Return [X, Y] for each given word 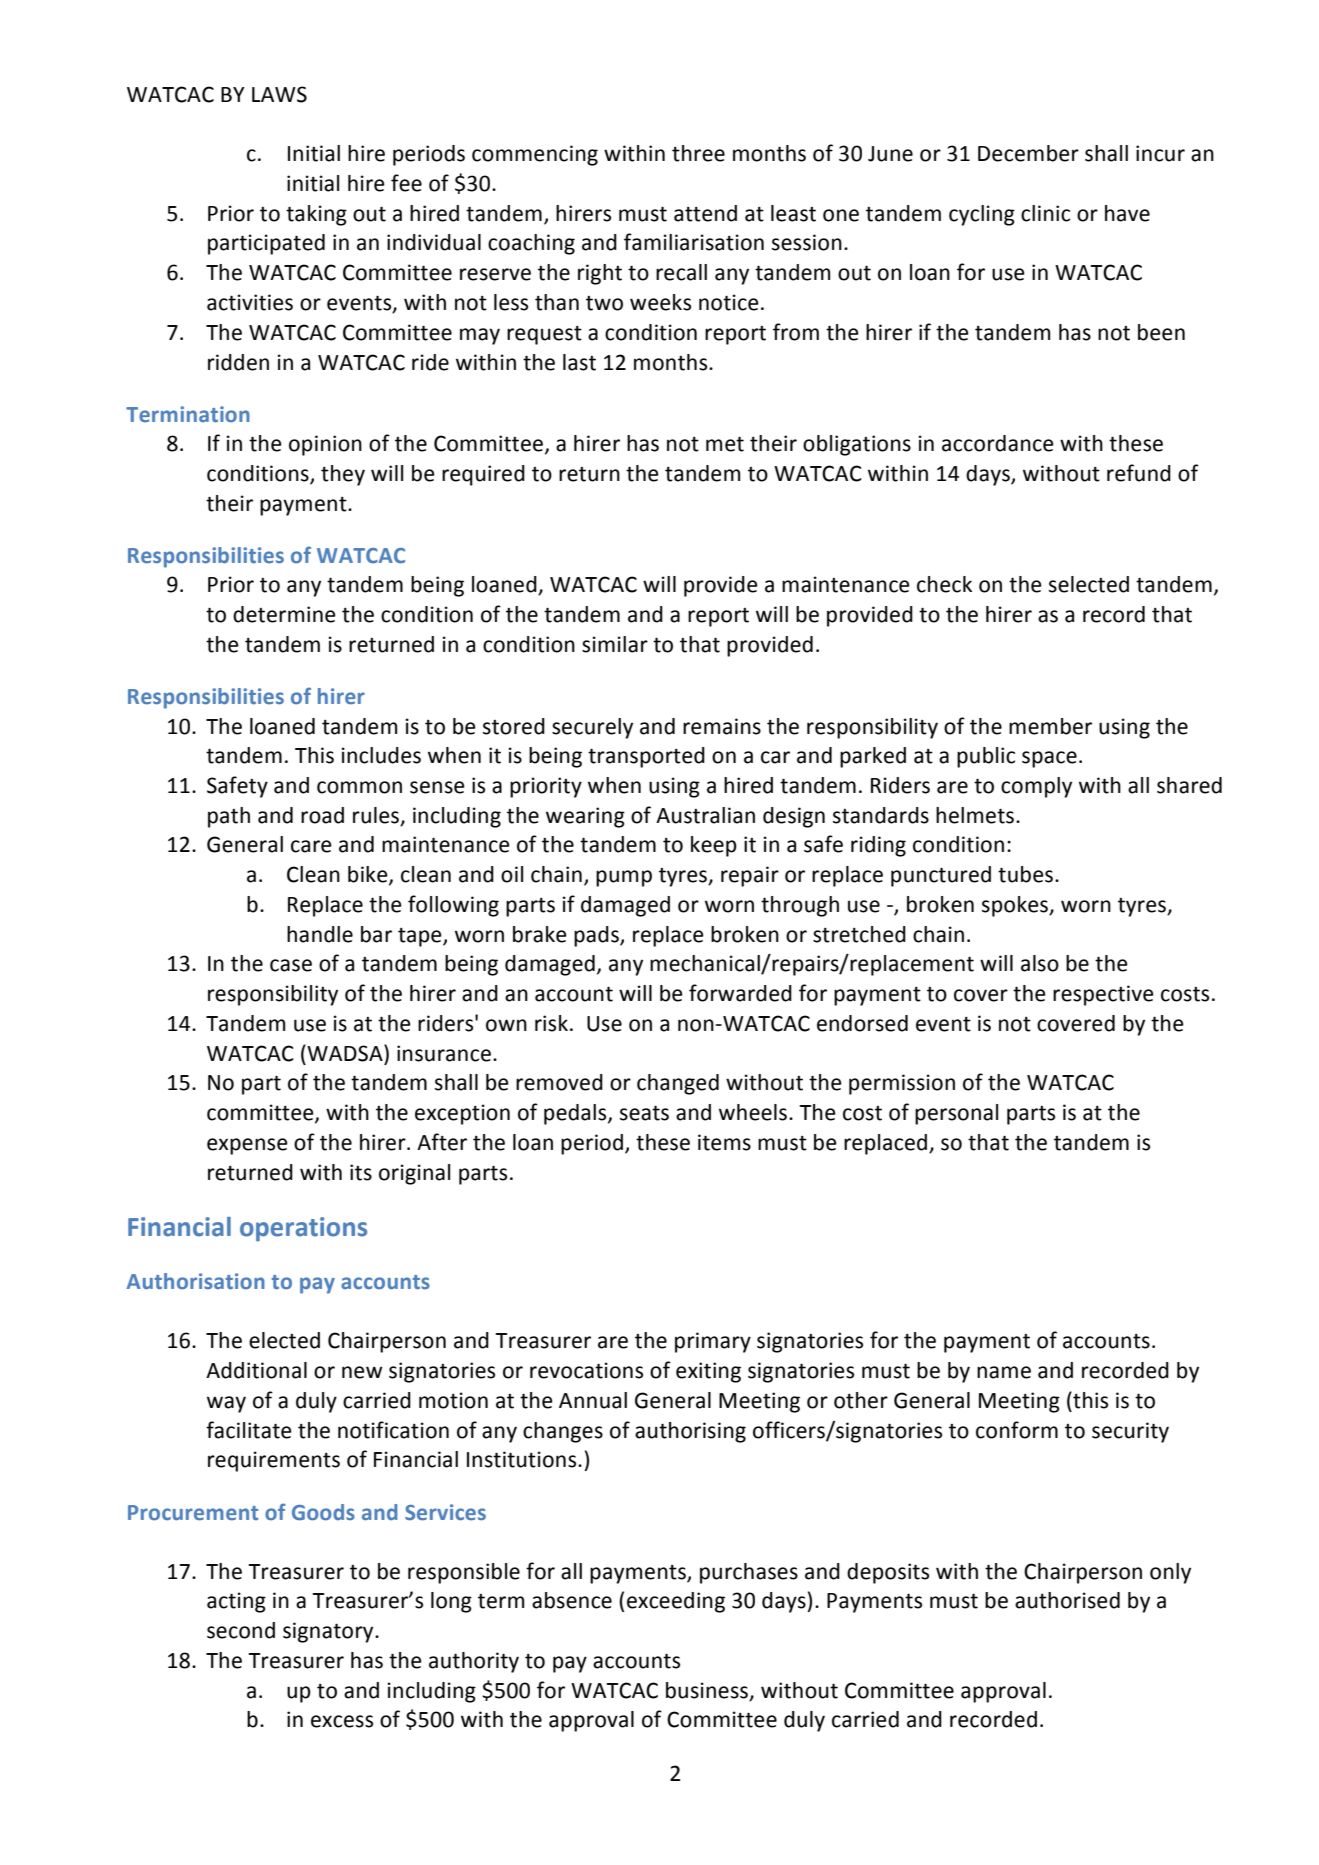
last [579, 362]
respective [1103, 995]
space [1049, 759]
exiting [708, 1372]
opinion [325, 445]
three [698, 153]
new [362, 1372]
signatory [329, 1632]
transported [646, 757]
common [359, 787]
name [1004, 1372]
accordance [998, 443]
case [291, 965]
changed [678, 1084]
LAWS [279, 94]
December [1028, 153]
